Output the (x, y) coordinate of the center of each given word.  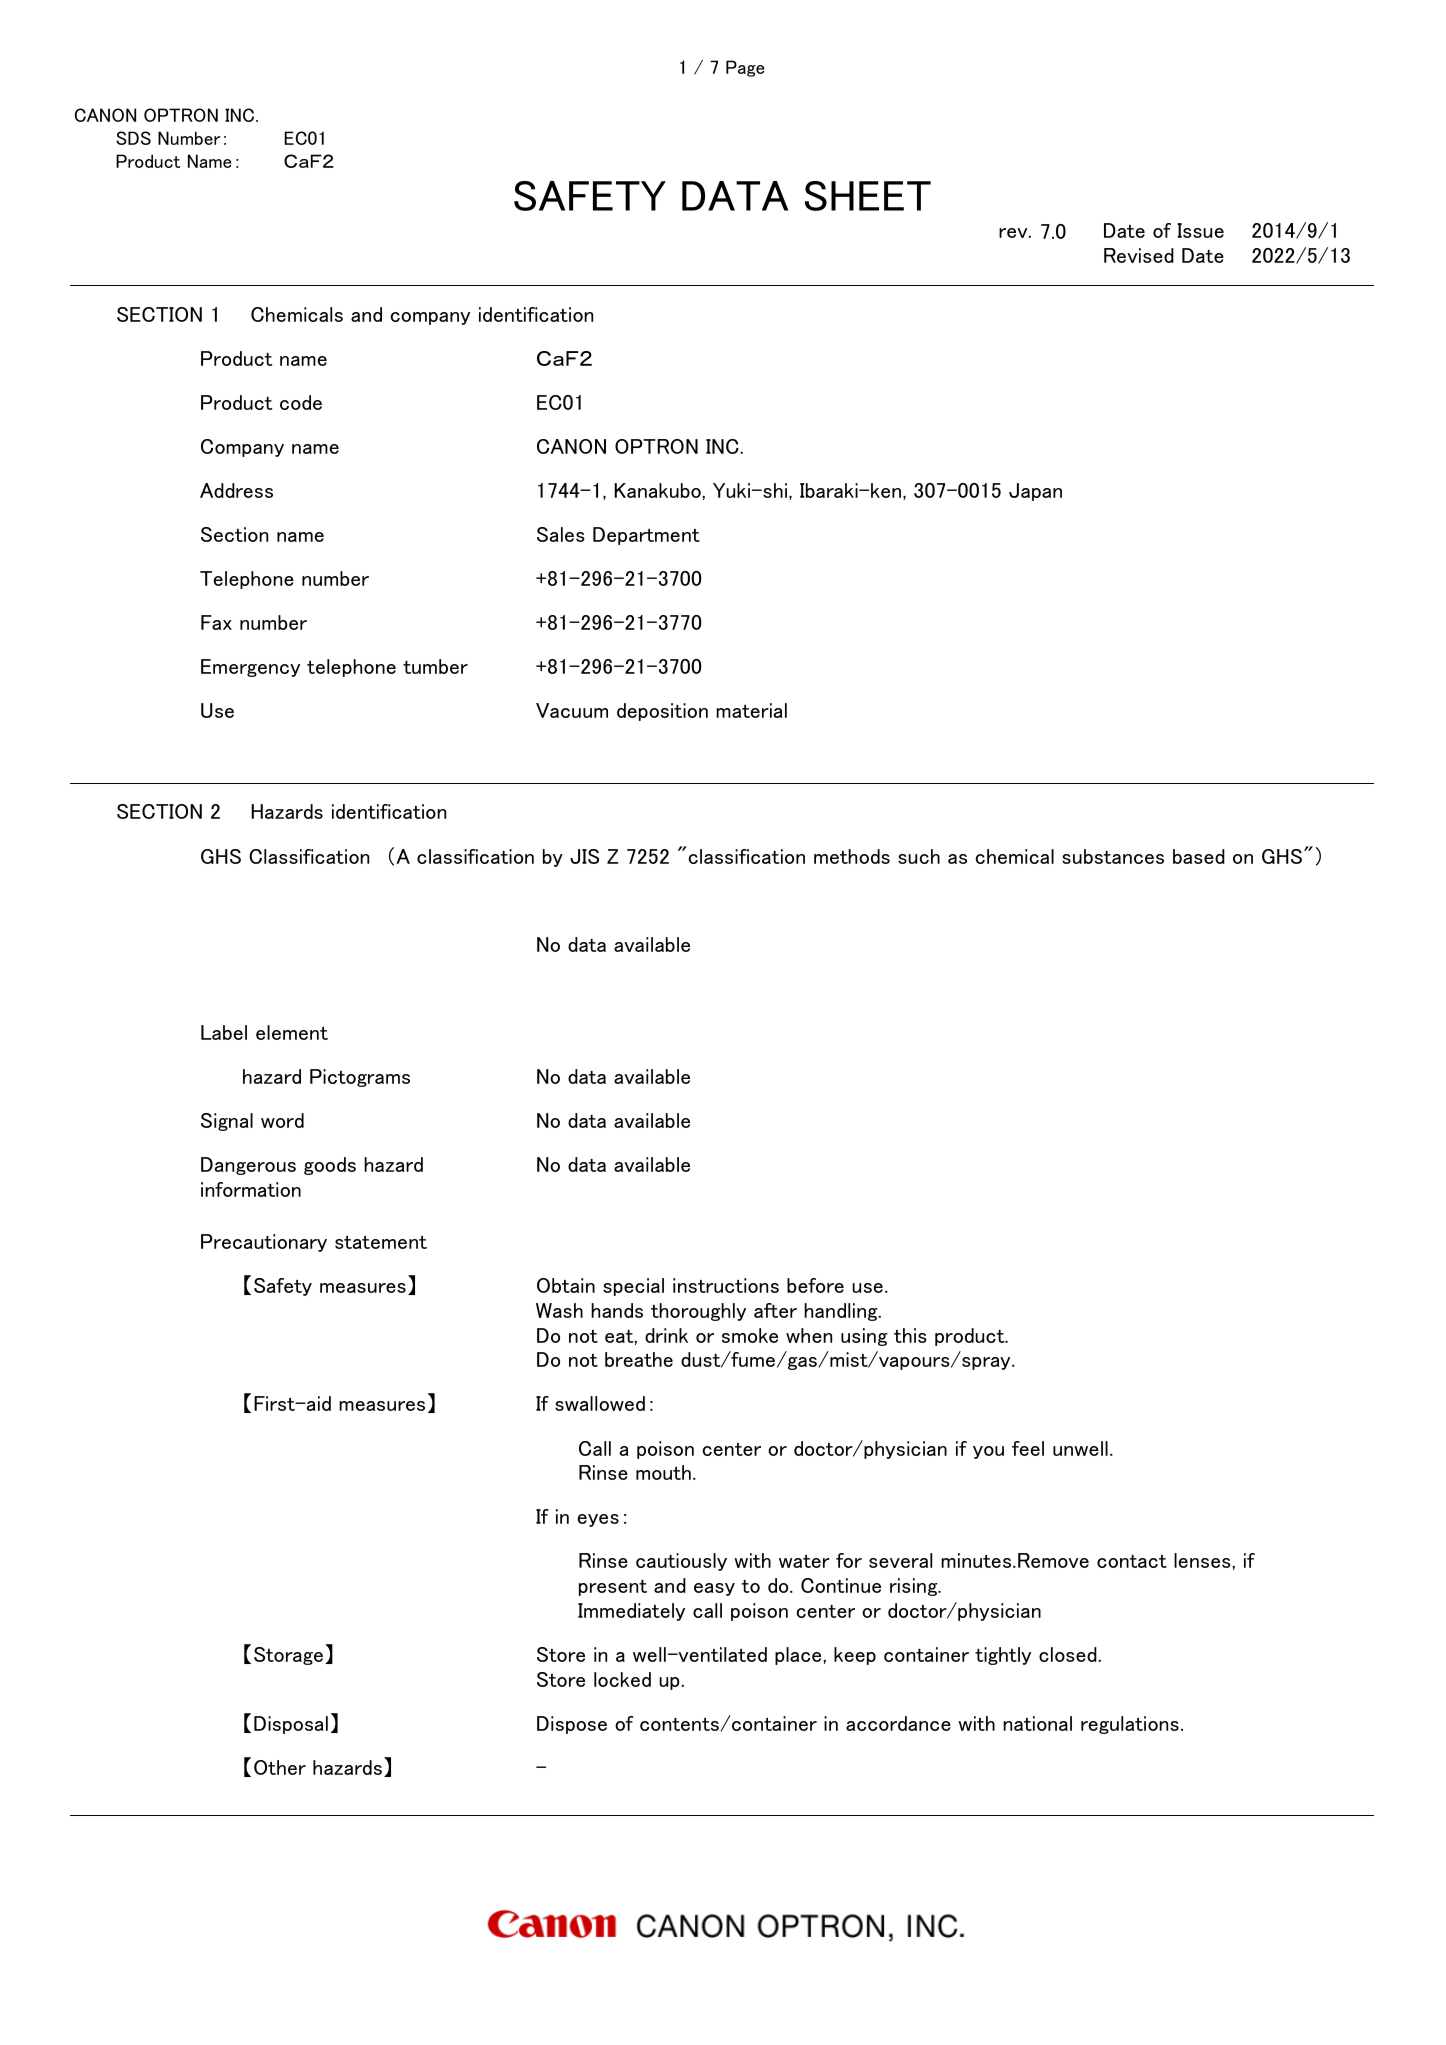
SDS (133, 138)
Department (646, 536)
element (292, 1032)
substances (1113, 856)
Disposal (291, 1725)
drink (666, 1335)
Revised (1139, 255)
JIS (584, 856)
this (910, 1335)
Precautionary (264, 1243)
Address (236, 490)
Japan (1035, 492)
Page (745, 68)
